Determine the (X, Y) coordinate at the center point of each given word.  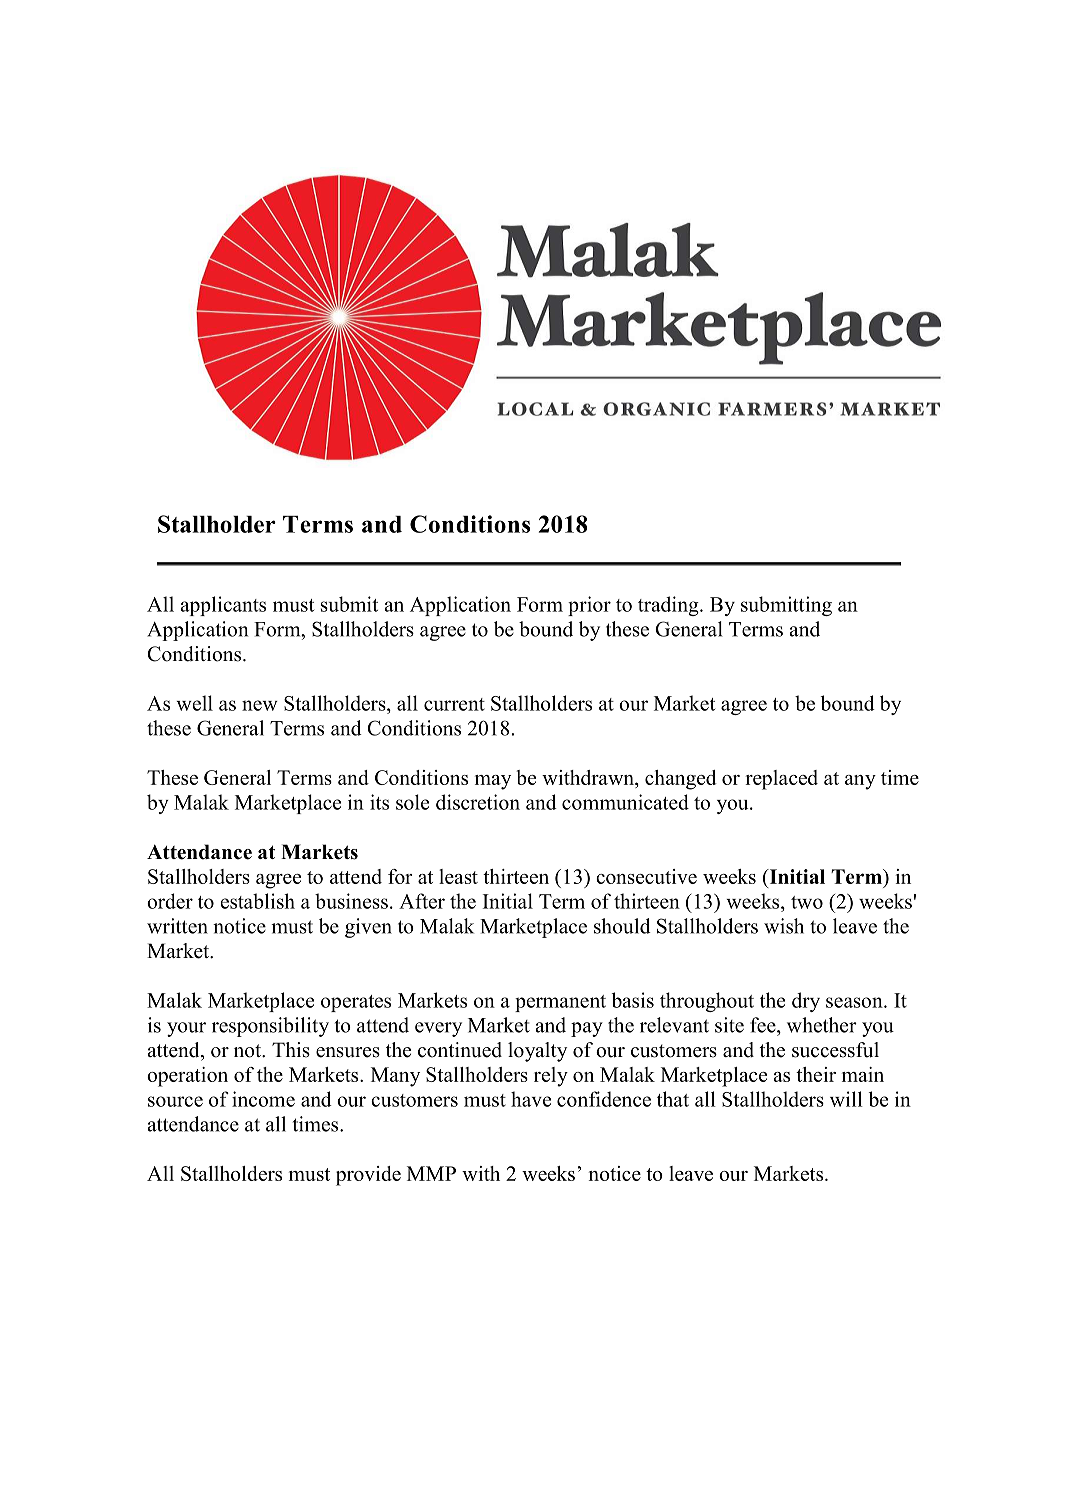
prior (589, 606)
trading (669, 606)
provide (368, 1176)
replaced (781, 780)
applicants (223, 606)
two (807, 902)
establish (258, 901)
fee (764, 1025)
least (458, 876)
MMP (431, 1173)
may (493, 782)
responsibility (270, 1027)
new (260, 705)
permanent (560, 1003)
